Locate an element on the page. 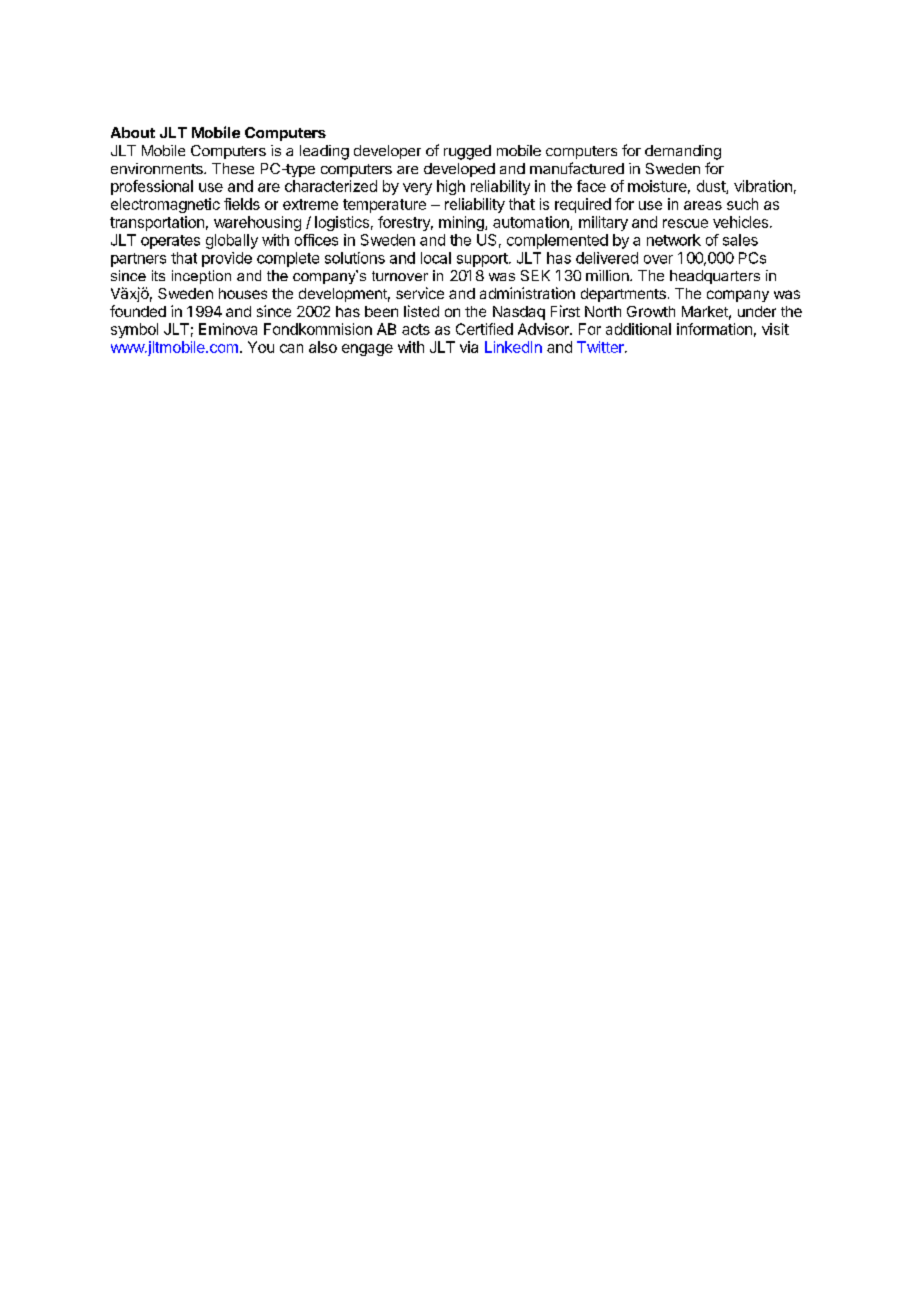 Image resolution: width=924 pixels, height=1308 pixels. via is located at coordinates (469, 347).
